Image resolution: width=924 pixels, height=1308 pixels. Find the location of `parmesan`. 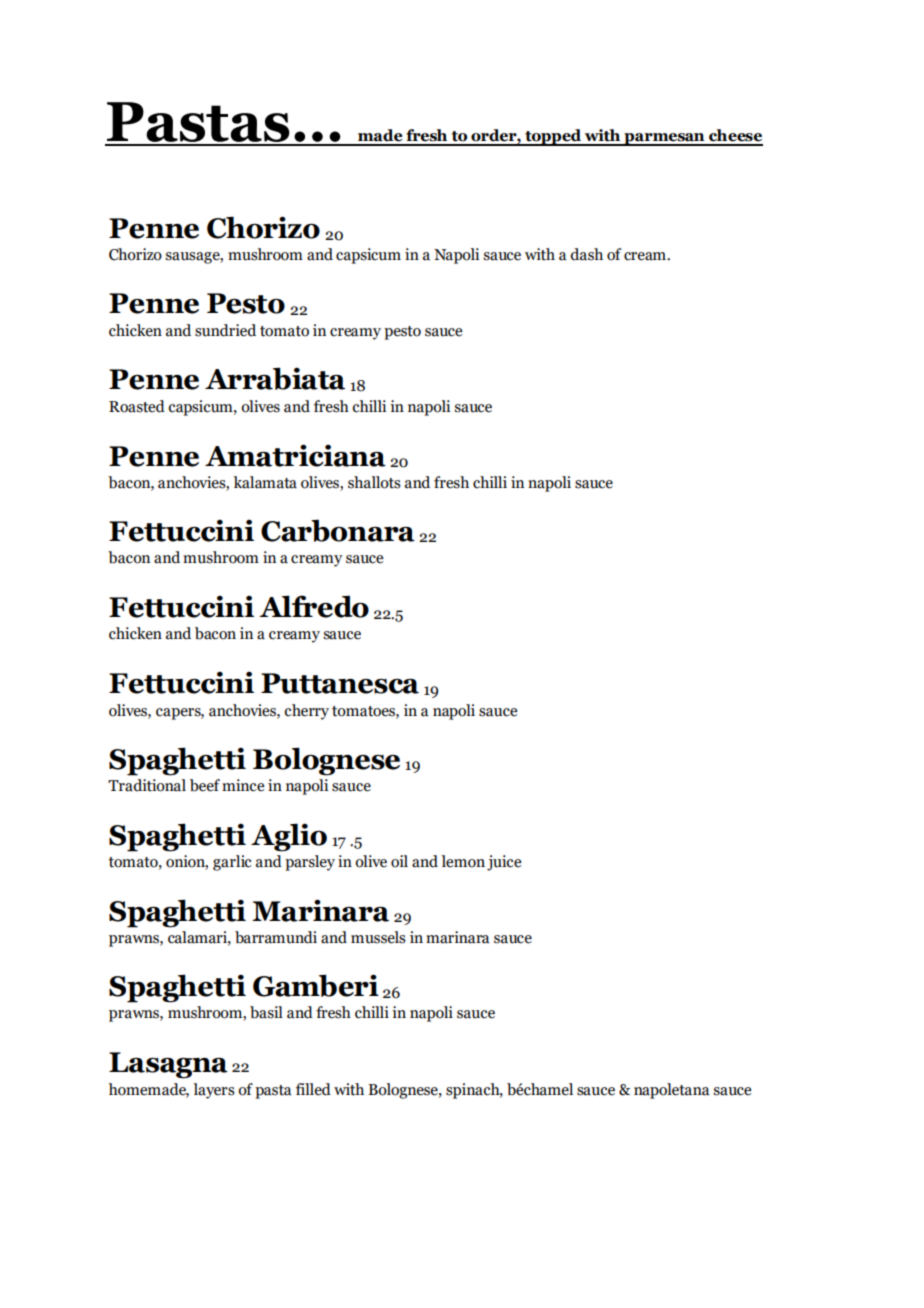

parmesan is located at coordinates (664, 139).
